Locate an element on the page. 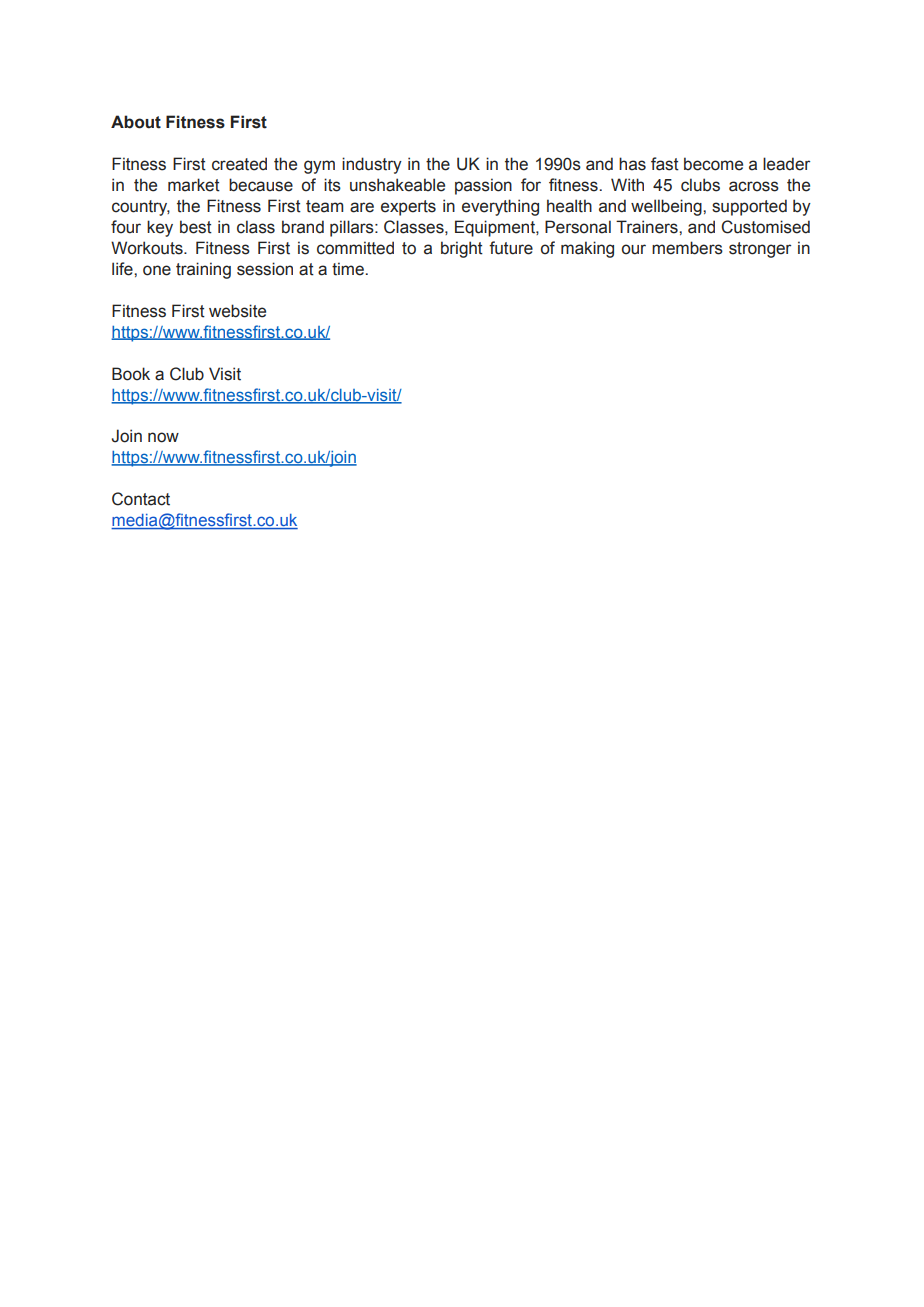  About is located at coordinates (136, 122).
